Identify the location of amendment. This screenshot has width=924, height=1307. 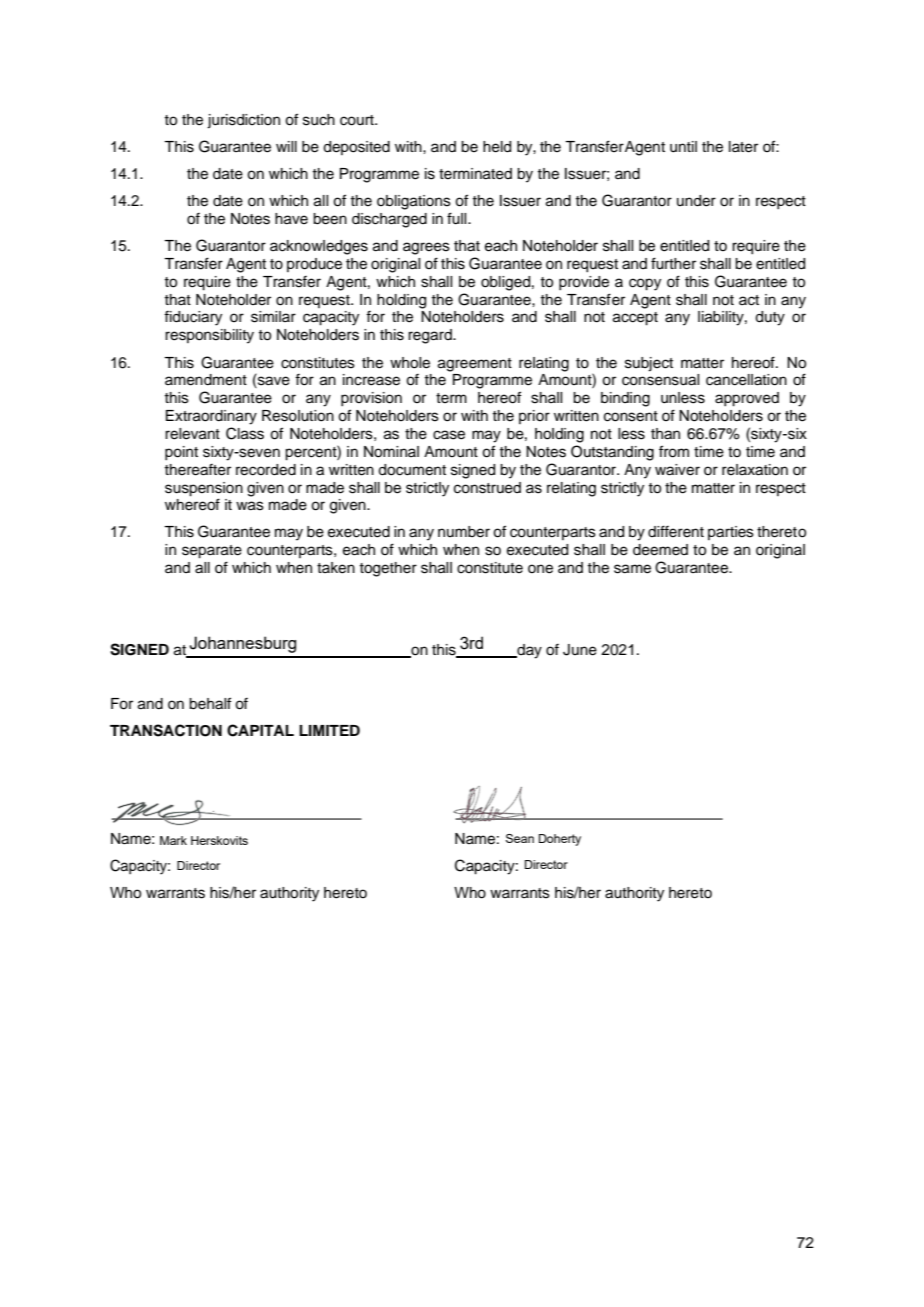
(206, 380).
